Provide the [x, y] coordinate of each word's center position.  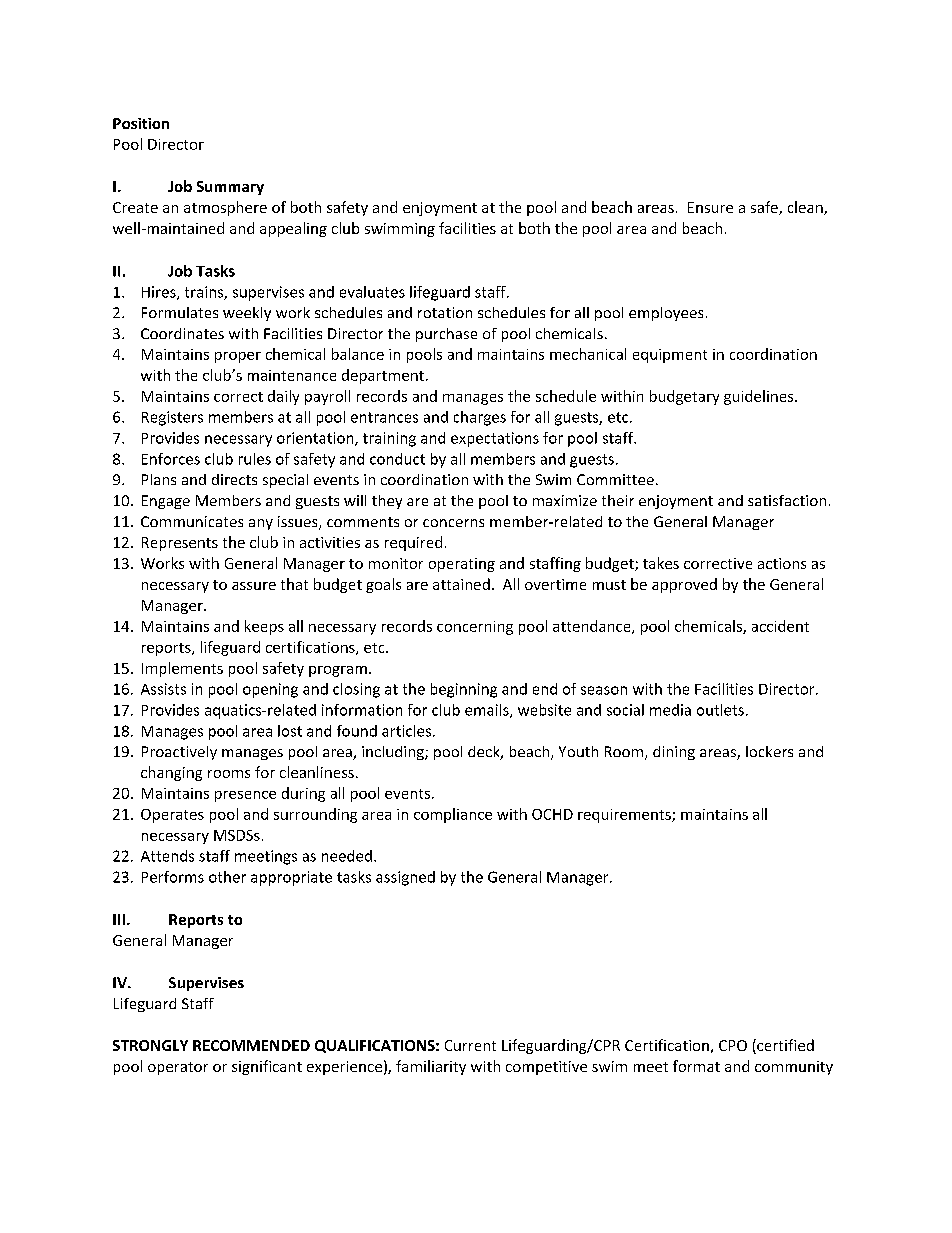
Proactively [179, 753]
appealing [293, 229]
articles [406, 731]
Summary [230, 188]
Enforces [171, 459]
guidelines [760, 397]
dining [674, 753]
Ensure [710, 207]
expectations [495, 439]
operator [178, 1068]
